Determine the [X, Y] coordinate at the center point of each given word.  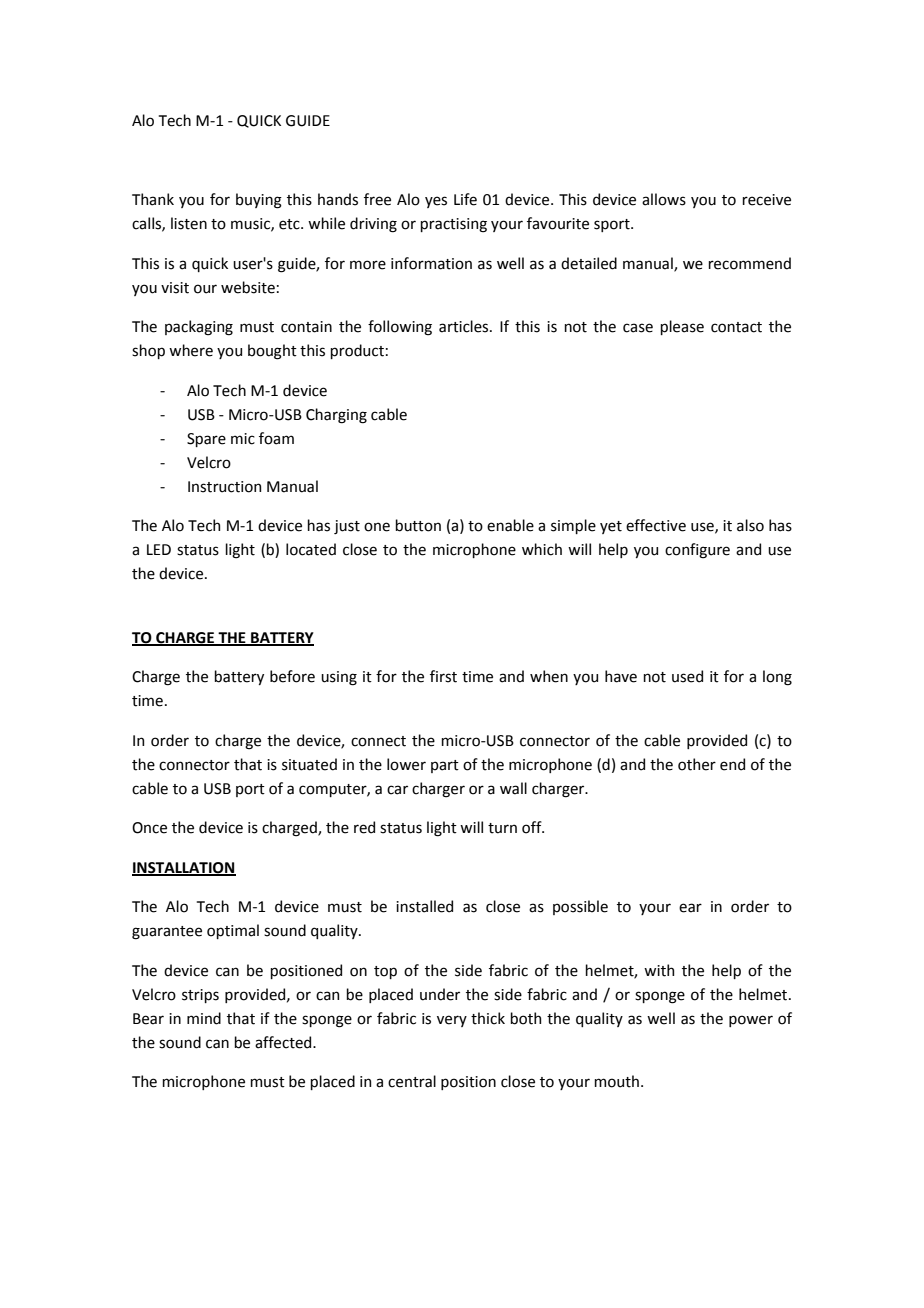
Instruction [224, 487]
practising [453, 225]
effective [656, 525]
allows [664, 199]
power [751, 1021]
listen [189, 223]
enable [510, 525]
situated [309, 764]
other [697, 764]
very [452, 1021]
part [445, 766]
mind [204, 1018]
